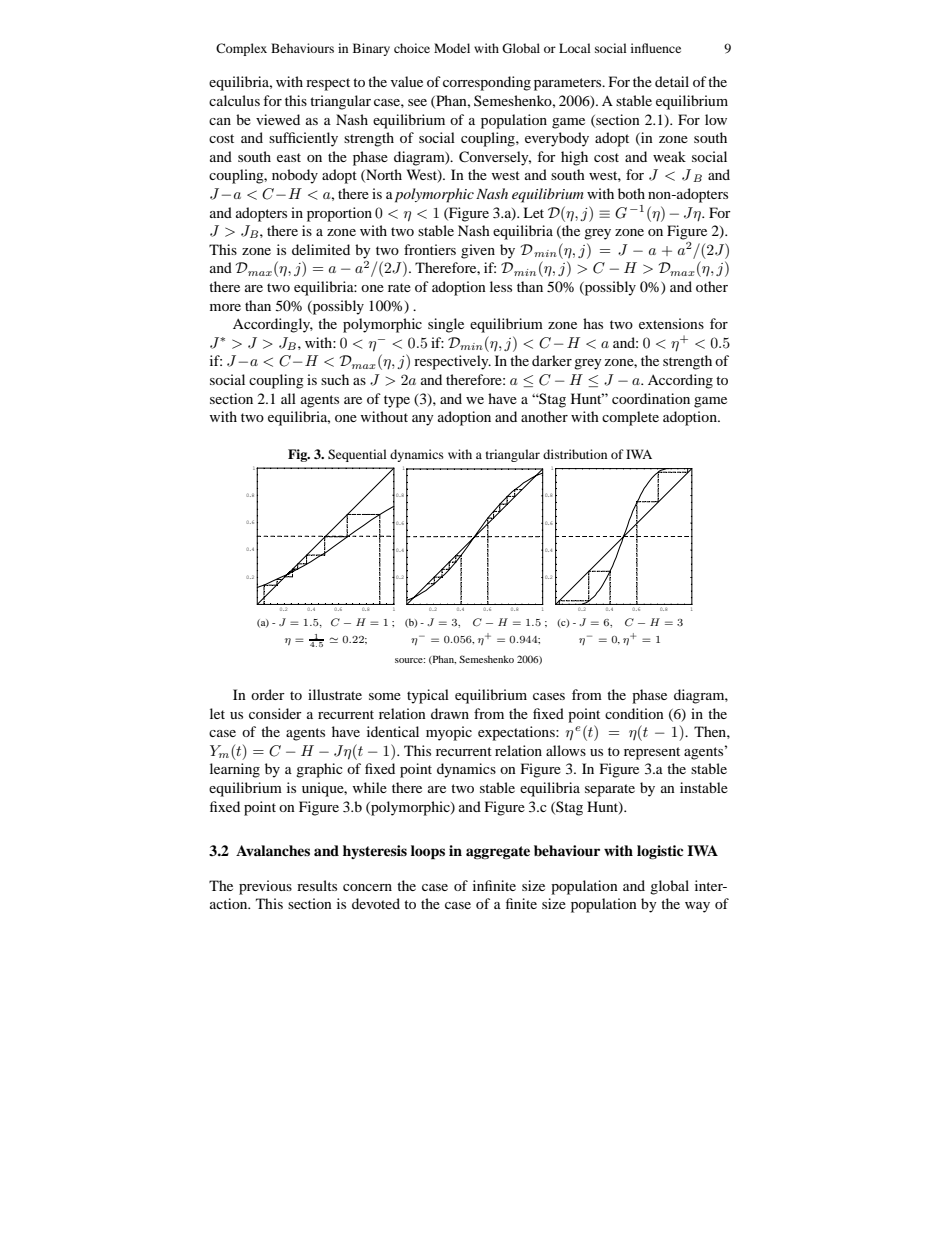 The height and width of the screenshot is (1233, 952). I want to click on Model, so click(452, 48).
